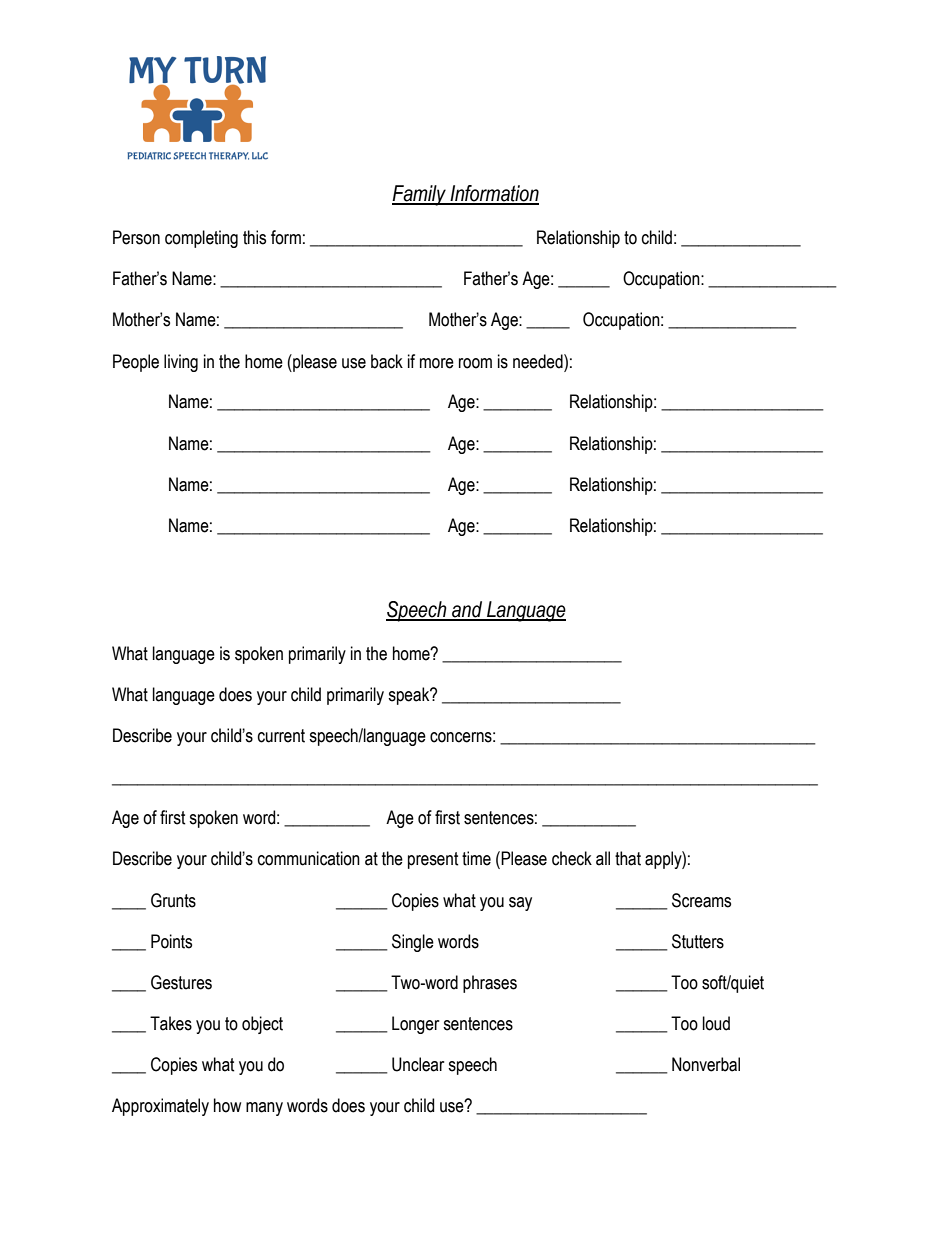 The height and width of the page is (1233, 952). What do you see at coordinates (410, 696) in the page?
I see `speak` at bounding box center [410, 696].
